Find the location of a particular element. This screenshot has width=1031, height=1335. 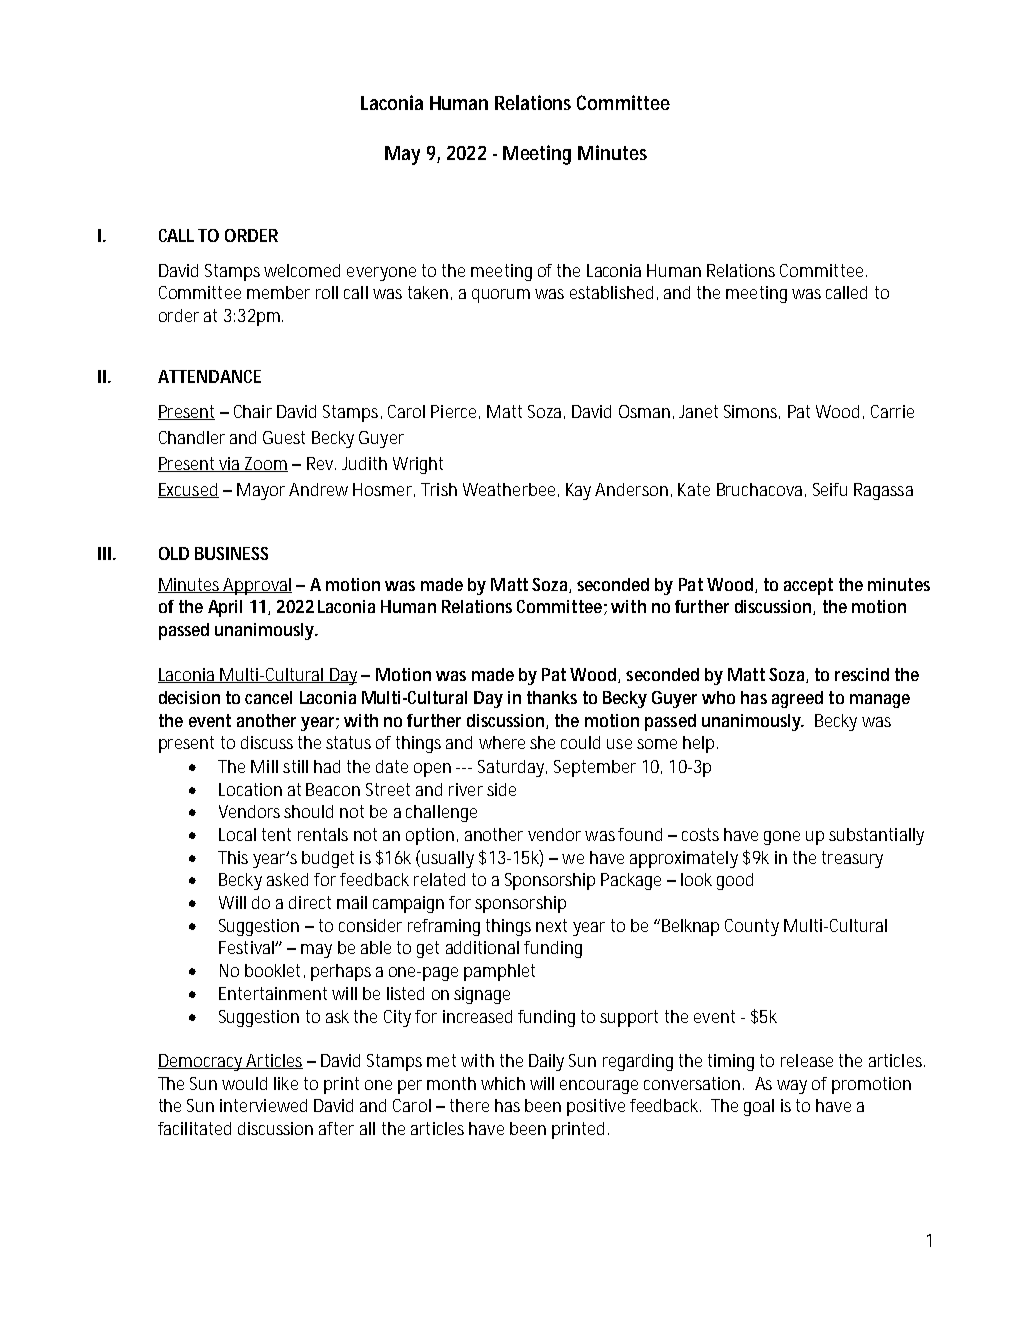

Simons is located at coordinates (750, 411).
